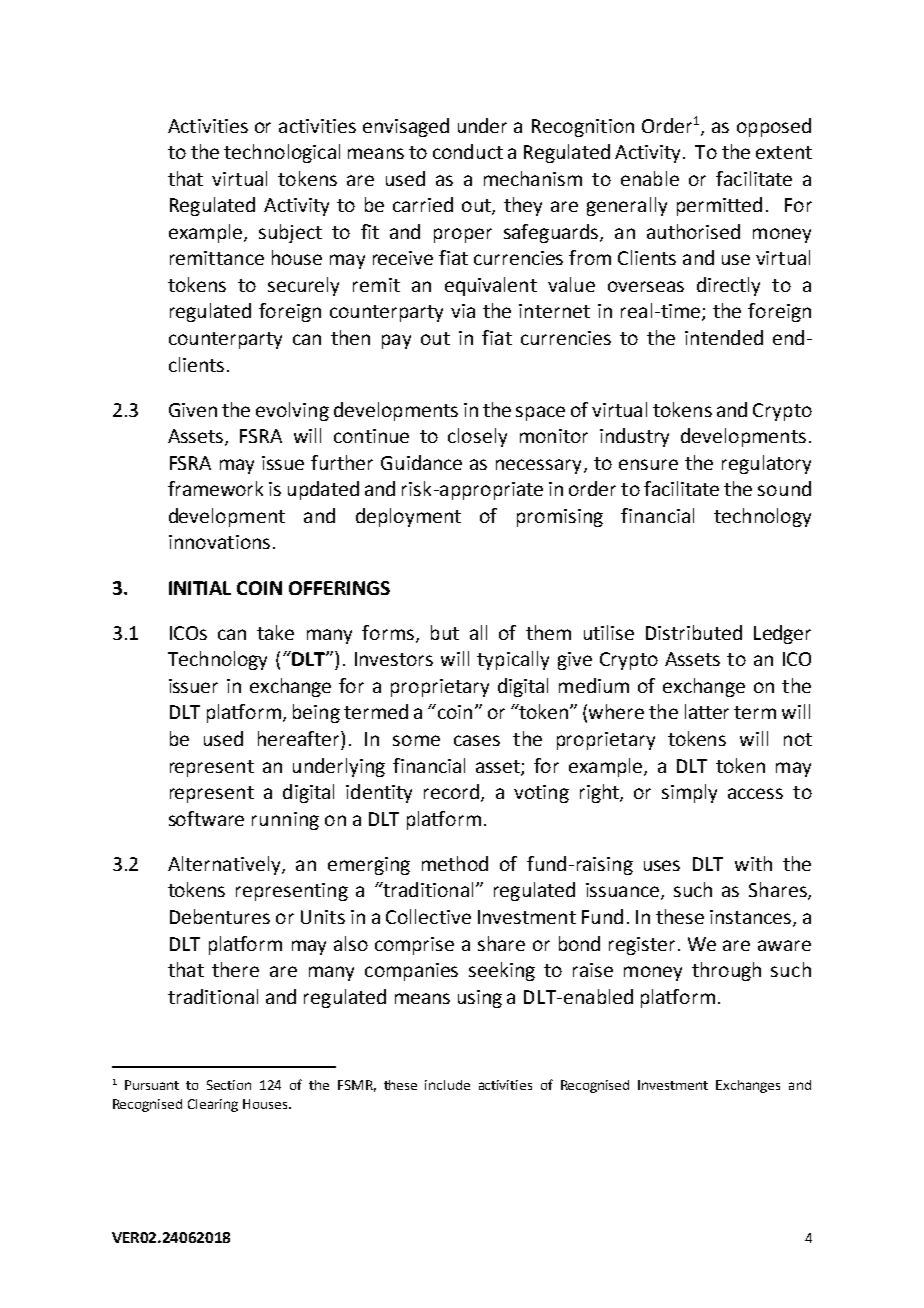 The image size is (924, 1308). I want to click on INITIAL, so click(200, 588).
